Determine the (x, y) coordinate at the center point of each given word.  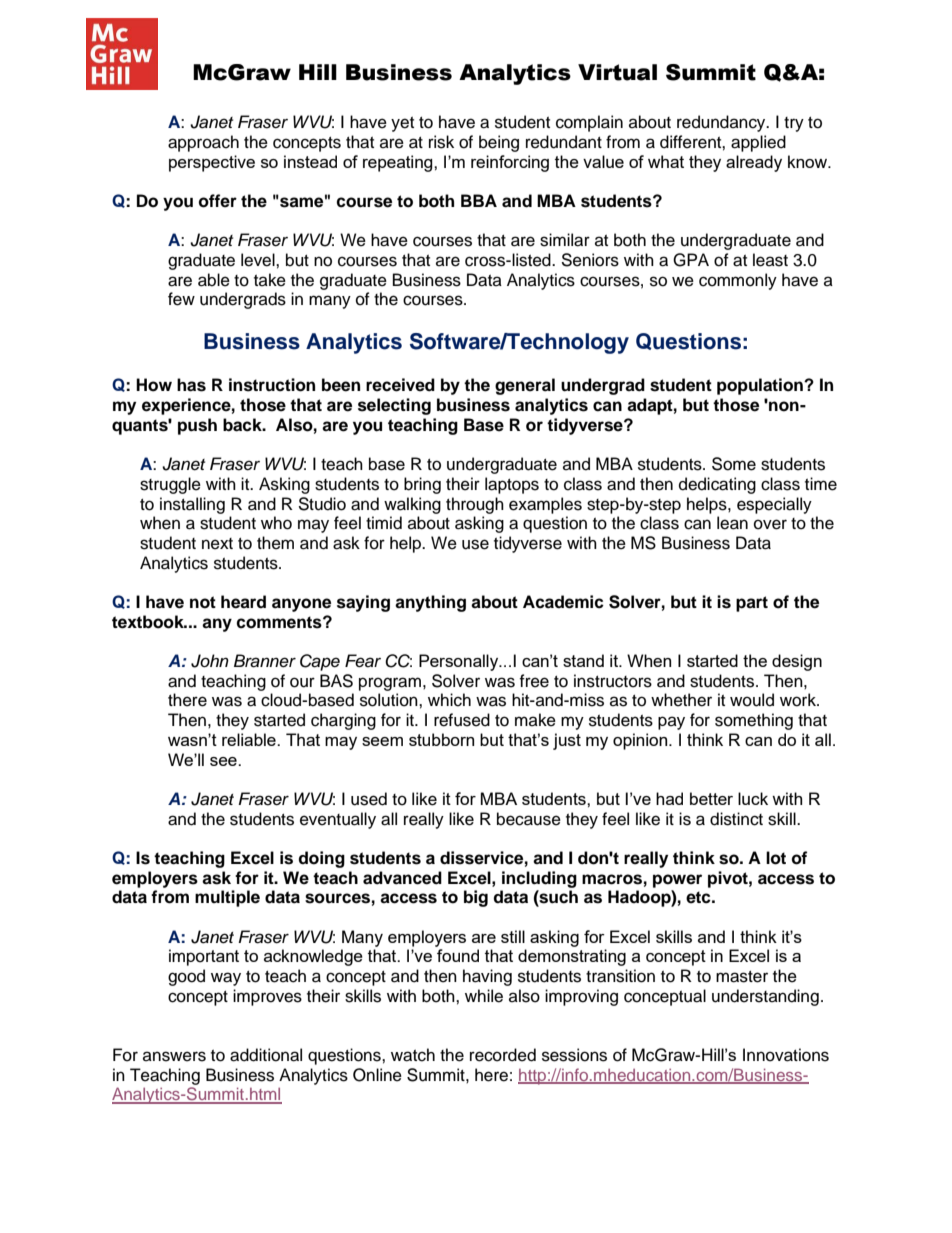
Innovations (786, 1055)
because (529, 819)
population (761, 386)
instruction (272, 385)
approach (203, 143)
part (752, 604)
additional (266, 1055)
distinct (736, 819)
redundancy (722, 123)
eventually (338, 820)
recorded (503, 1055)
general (525, 386)
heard (243, 602)
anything (430, 603)
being (499, 143)
